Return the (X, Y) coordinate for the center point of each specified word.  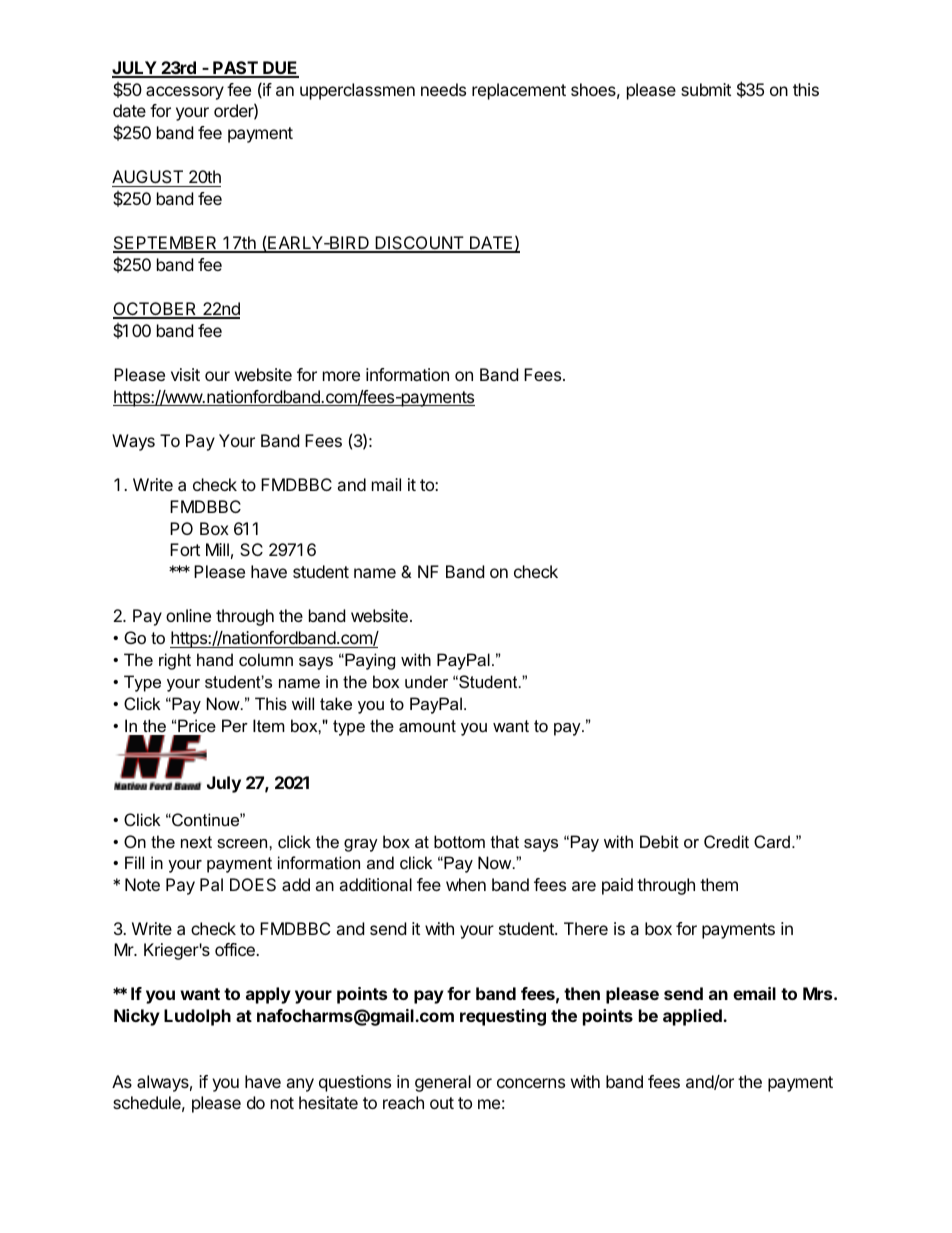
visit (185, 374)
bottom (459, 841)
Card (772, 841)
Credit (726, 841)
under (426, 681)
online (188, 615)
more (341, 376)
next (196, 842)
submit (706, 89)
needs (443, 89)
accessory (185, 93)
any (300, 1085)
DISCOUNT (419, 244)
